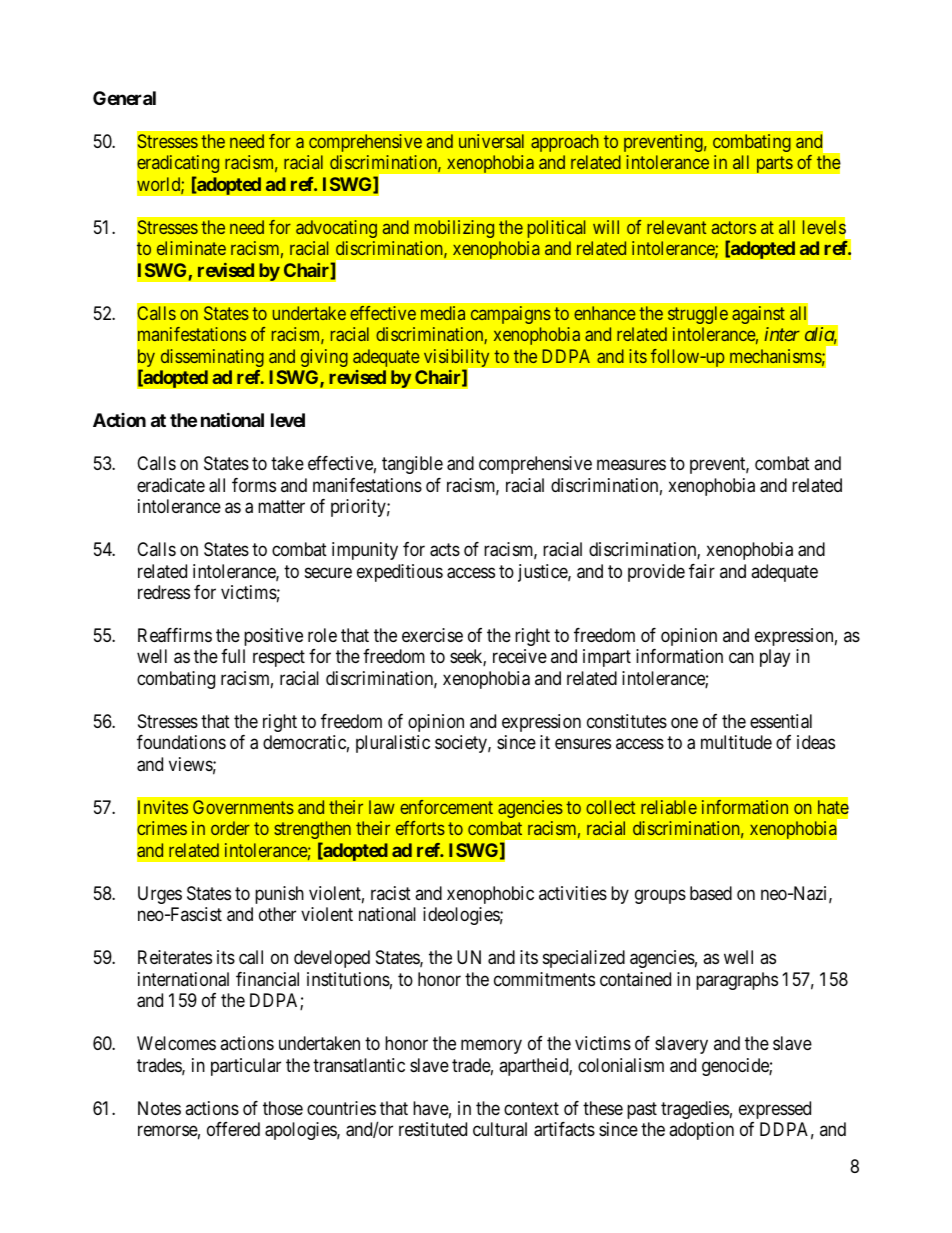 The height and width of the screenshot is (1233, 952). What do you see at coordinates (124, 98) in the screenshot?
I see `General` at bounding box center [124, 98].
